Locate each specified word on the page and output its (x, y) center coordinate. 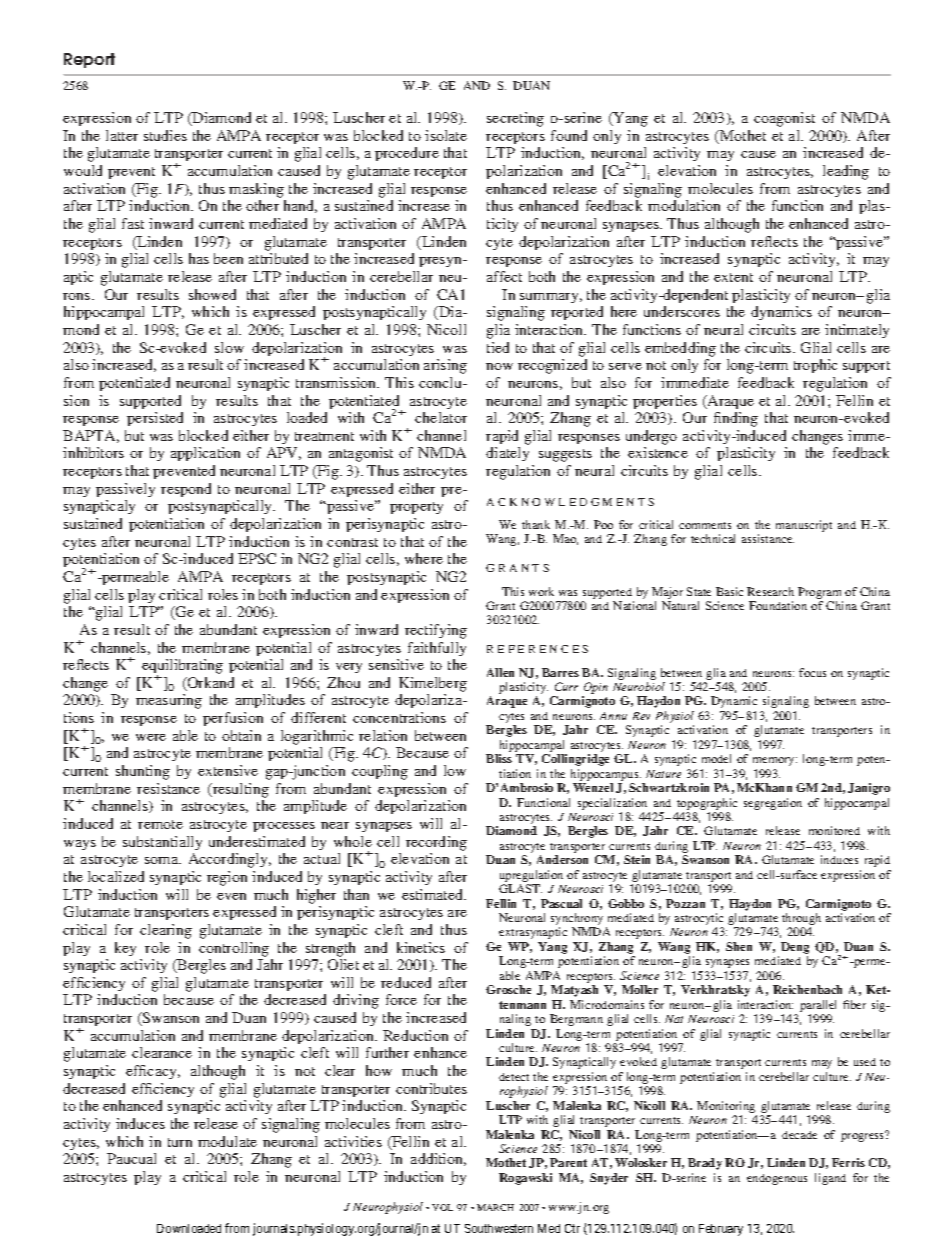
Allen (500, 672)
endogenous (777, 1179)
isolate (446, 135)
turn (180, 1142)
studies (165, 135)
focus (812, 672)
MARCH (495, 1207)
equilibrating (182, 668)
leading (846, 172)
